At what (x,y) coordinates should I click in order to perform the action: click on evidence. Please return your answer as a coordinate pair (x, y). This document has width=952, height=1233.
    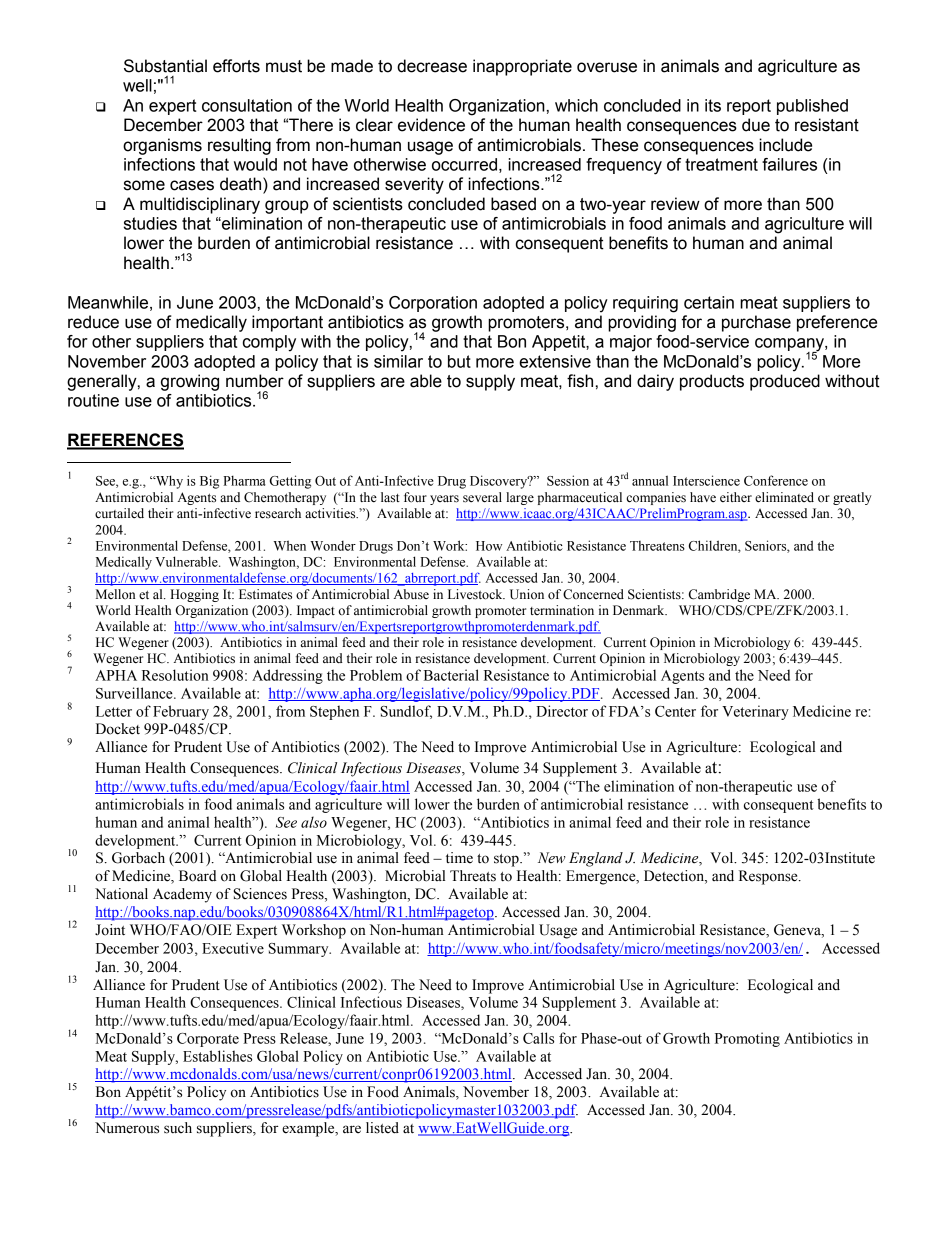
    Looking at the image, I should click on (431, 125).
